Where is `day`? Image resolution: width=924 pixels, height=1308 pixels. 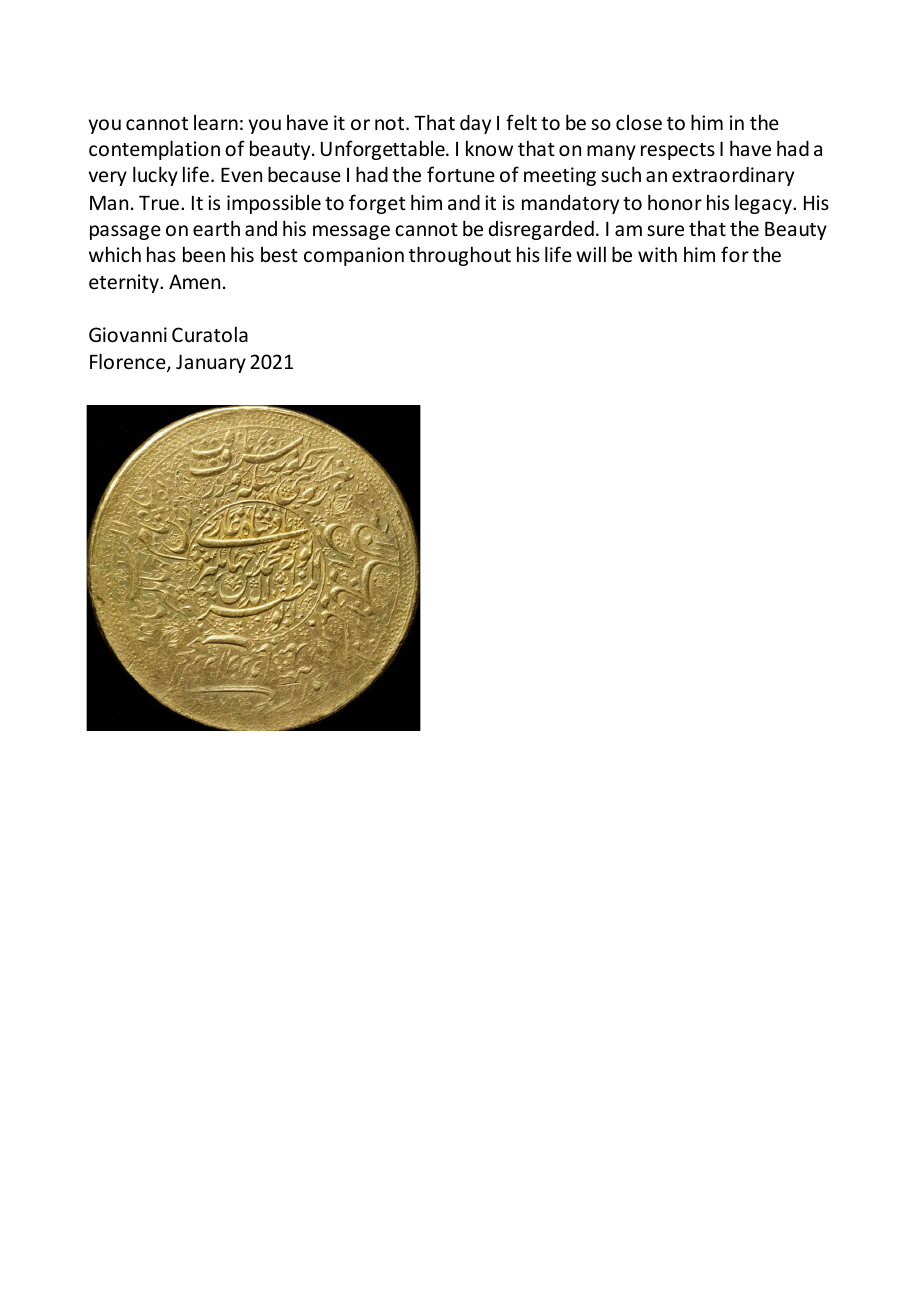 day is located at coordinates (475, 124).
